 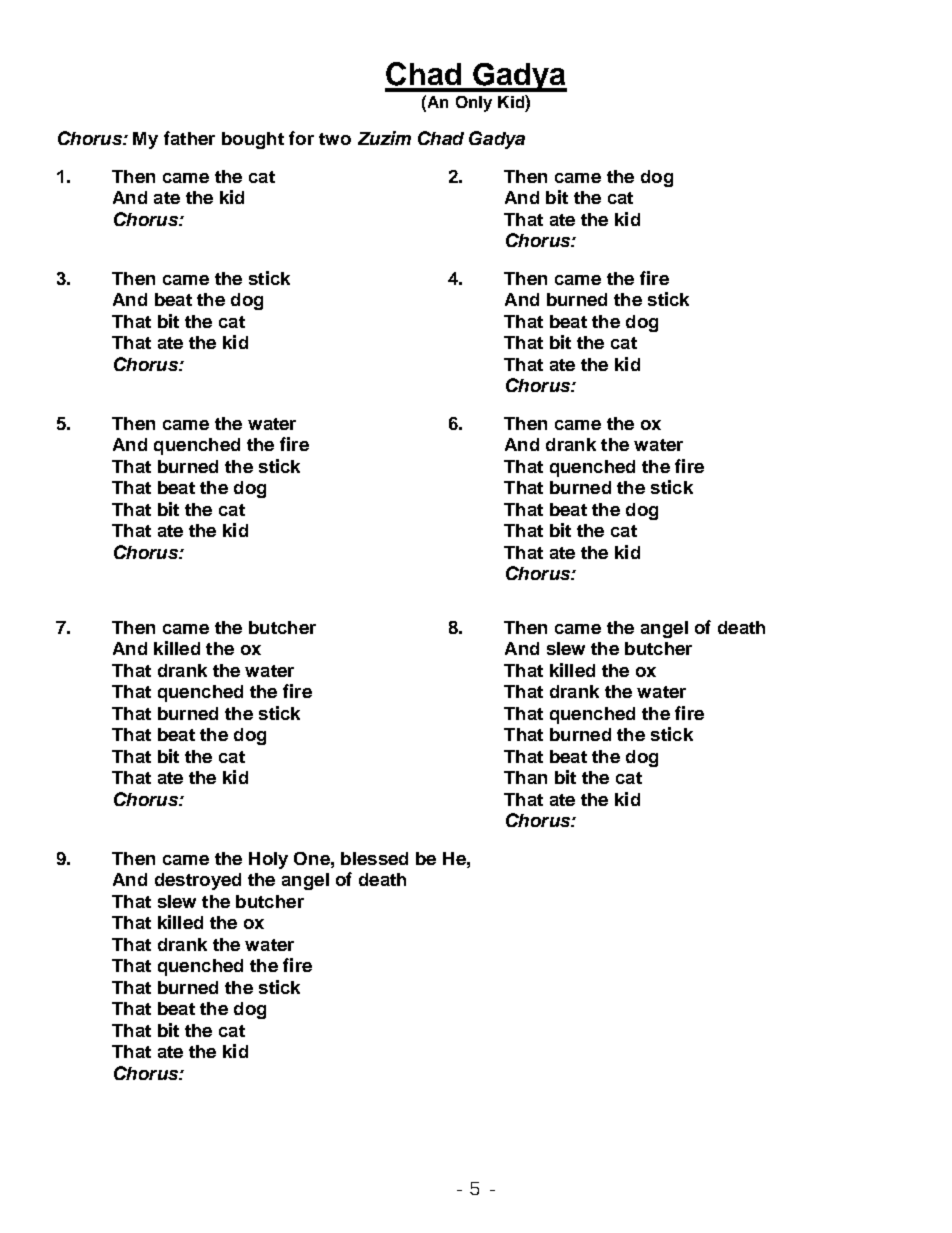 I want to click on for, so click(x=301, y=138).
